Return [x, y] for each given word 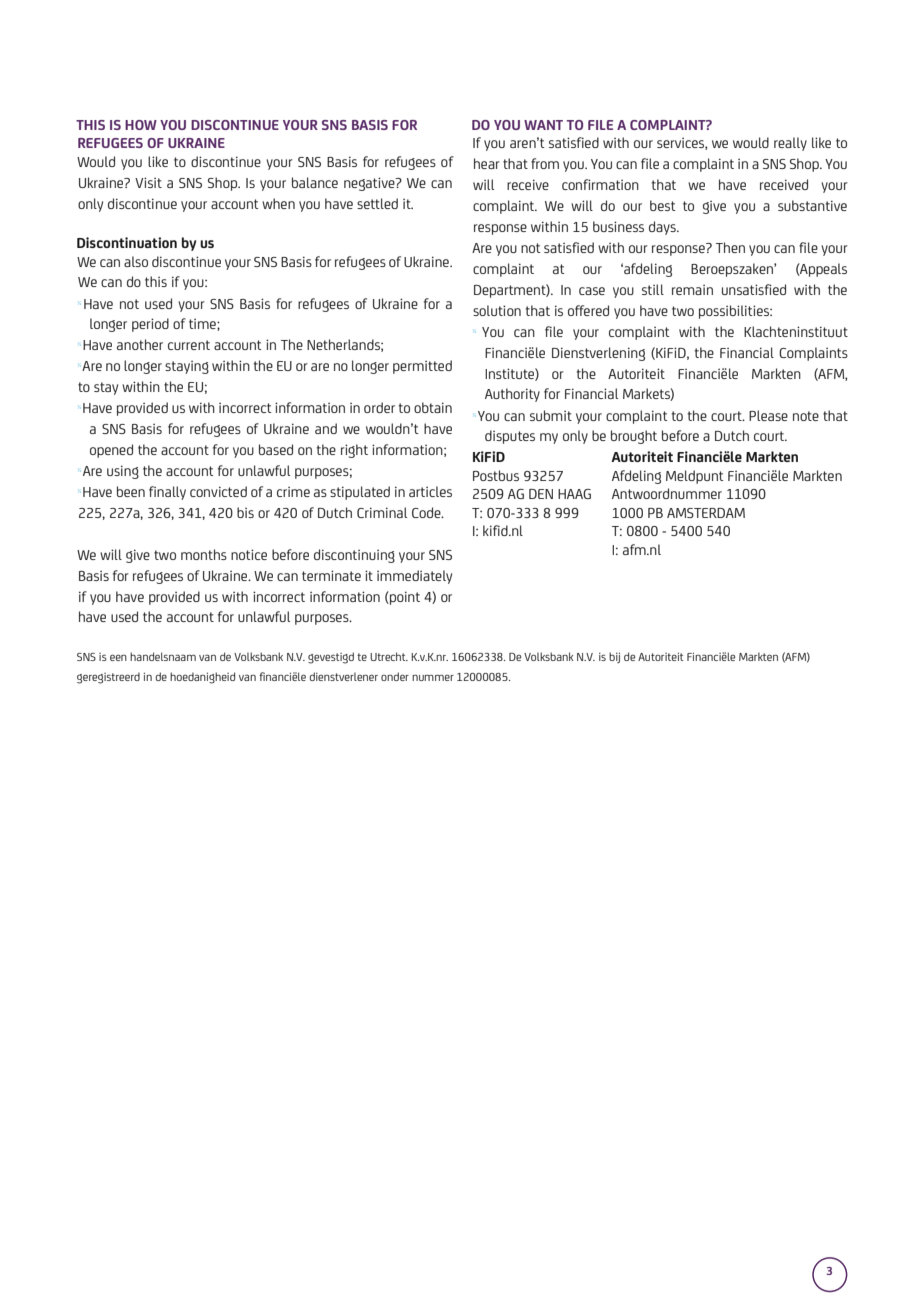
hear [487, 163]
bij [614, 657]
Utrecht [389, 656]
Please [768, 415]
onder [395, 676]
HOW [141, 125]
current [189, 345]
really [790, 144]
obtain [433, 407]
